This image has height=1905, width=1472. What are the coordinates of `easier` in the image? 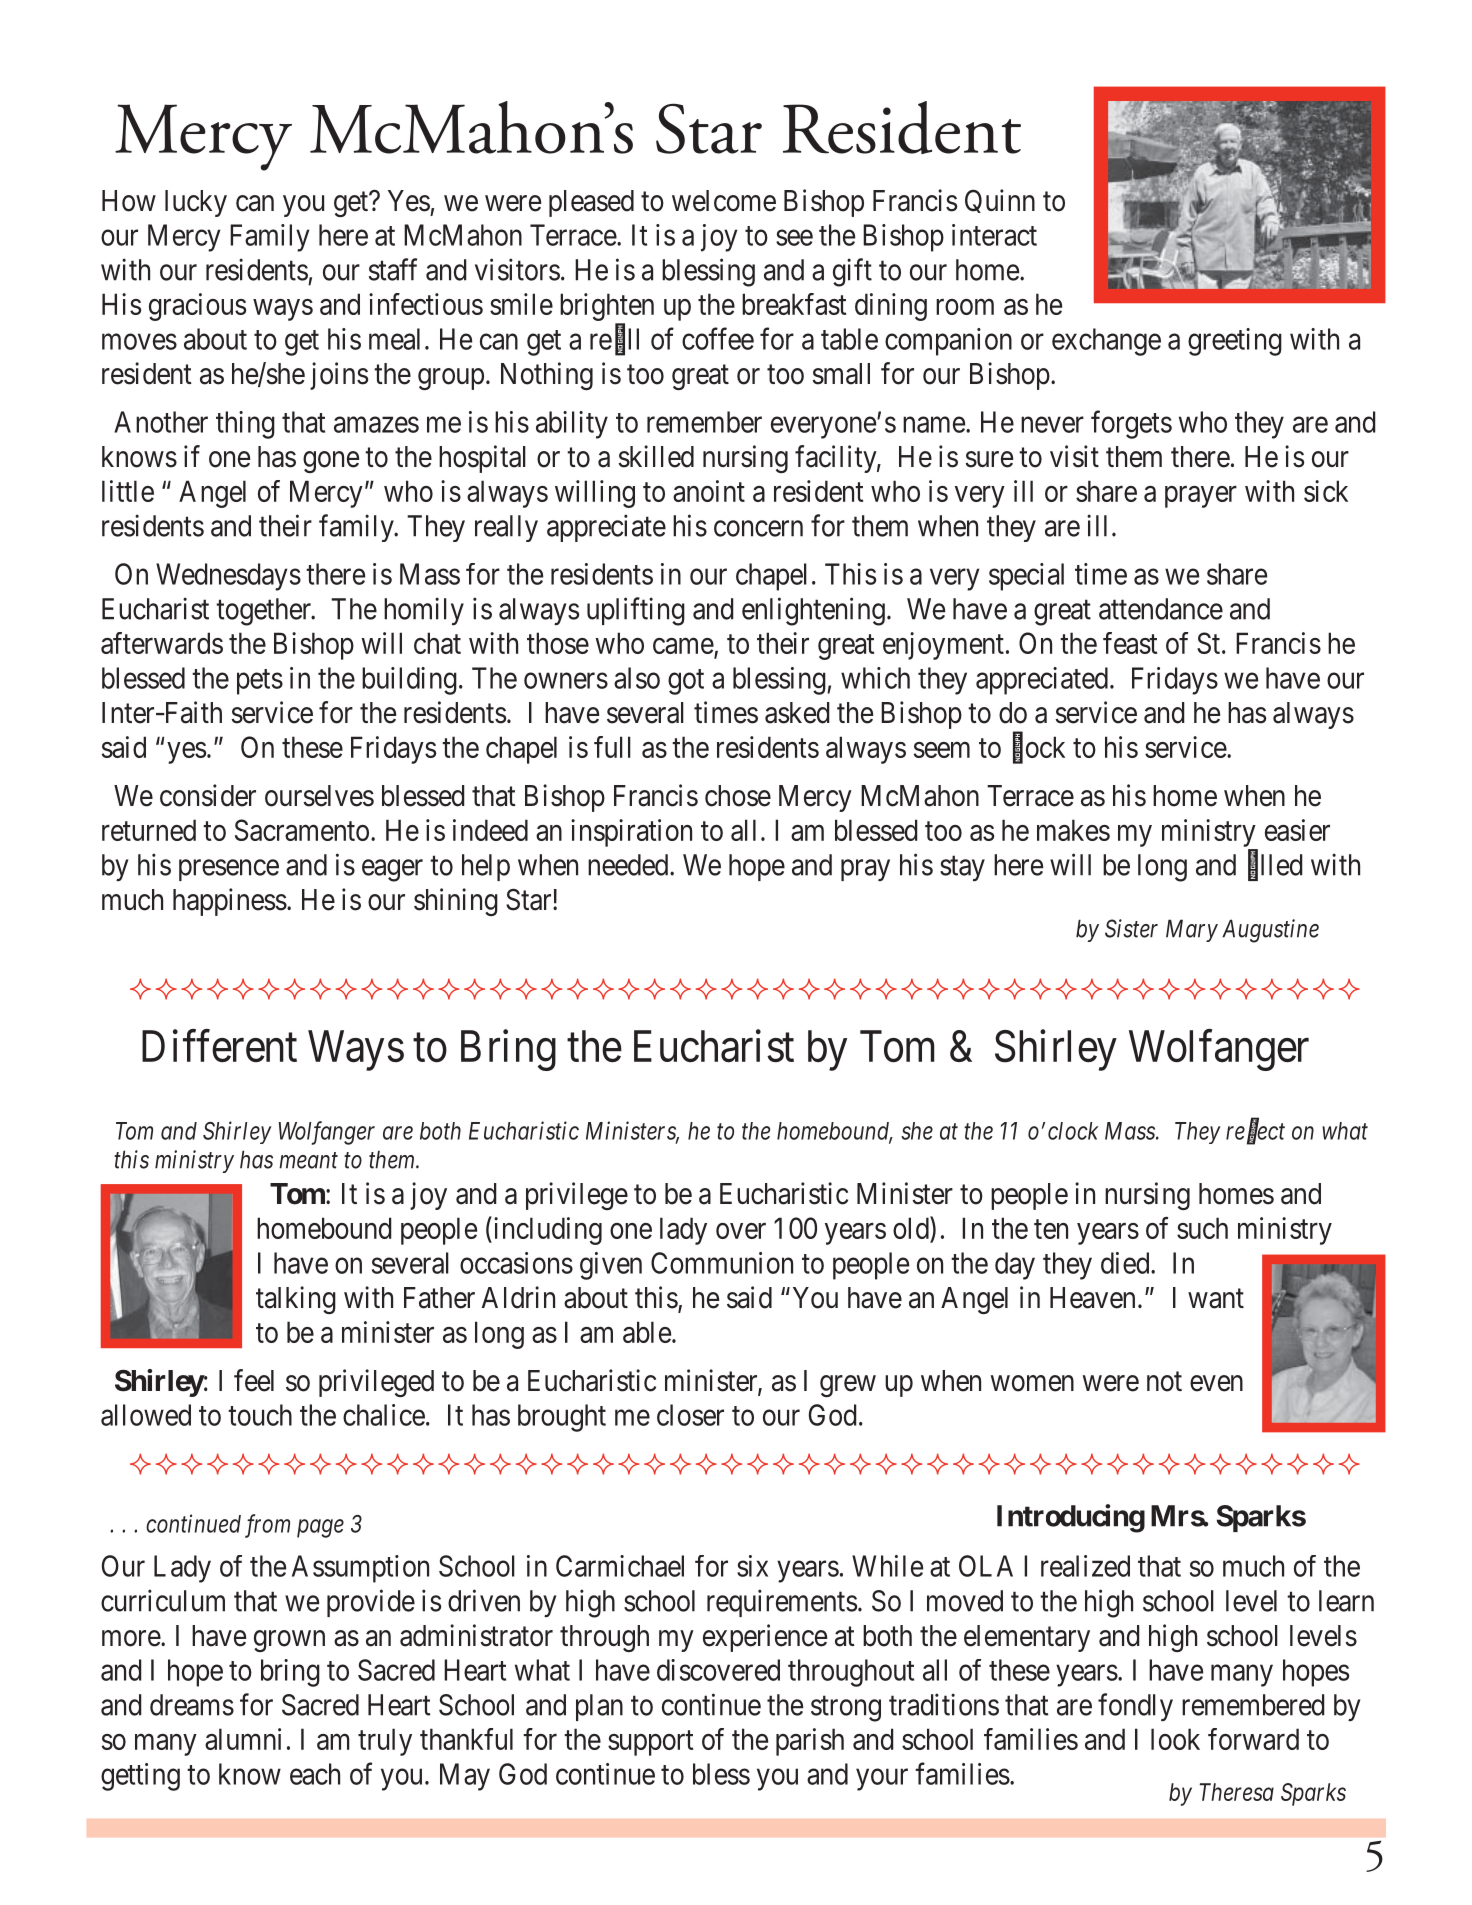 It's located at (1297, 830).
